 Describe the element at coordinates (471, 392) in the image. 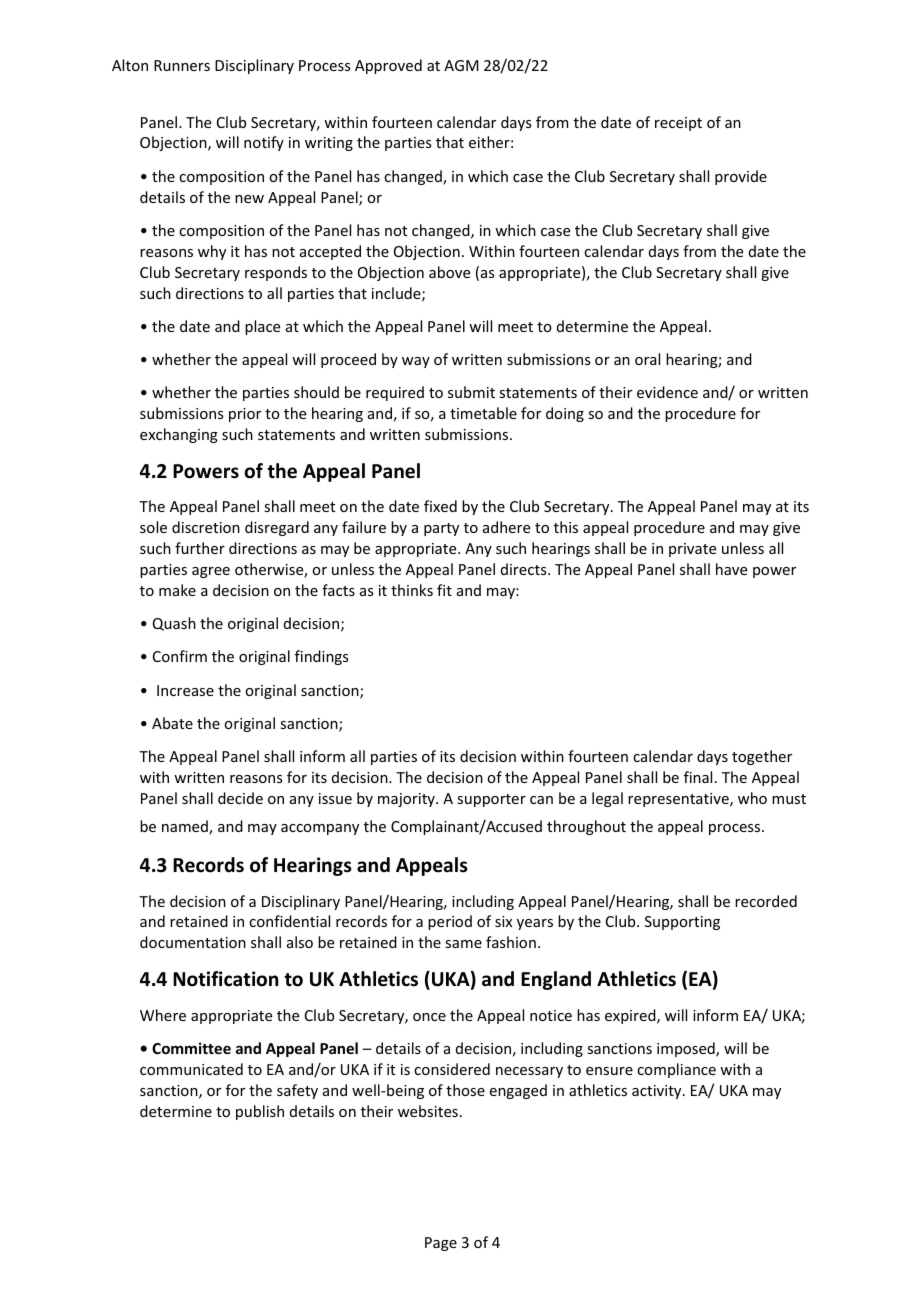

I see `submit` at that location.
